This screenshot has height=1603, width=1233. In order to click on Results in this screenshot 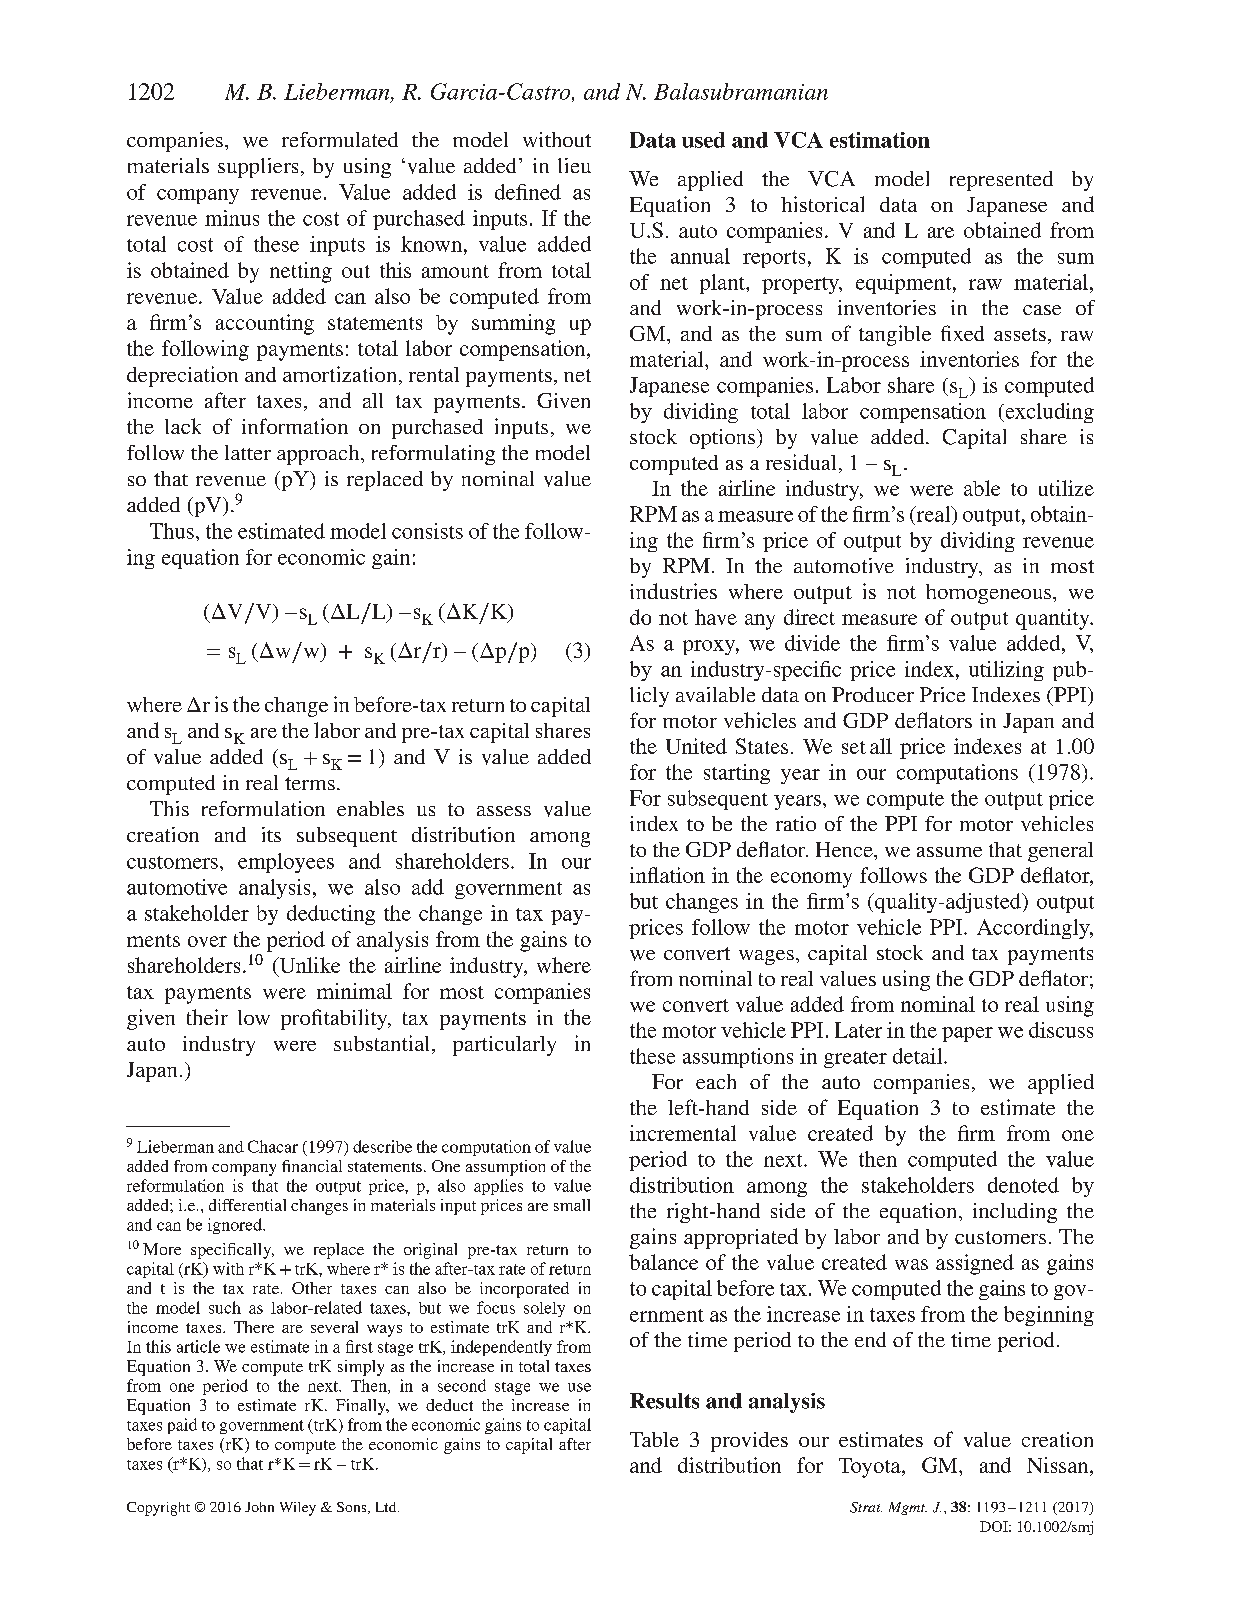, I will do `click(664, 1401)`.
